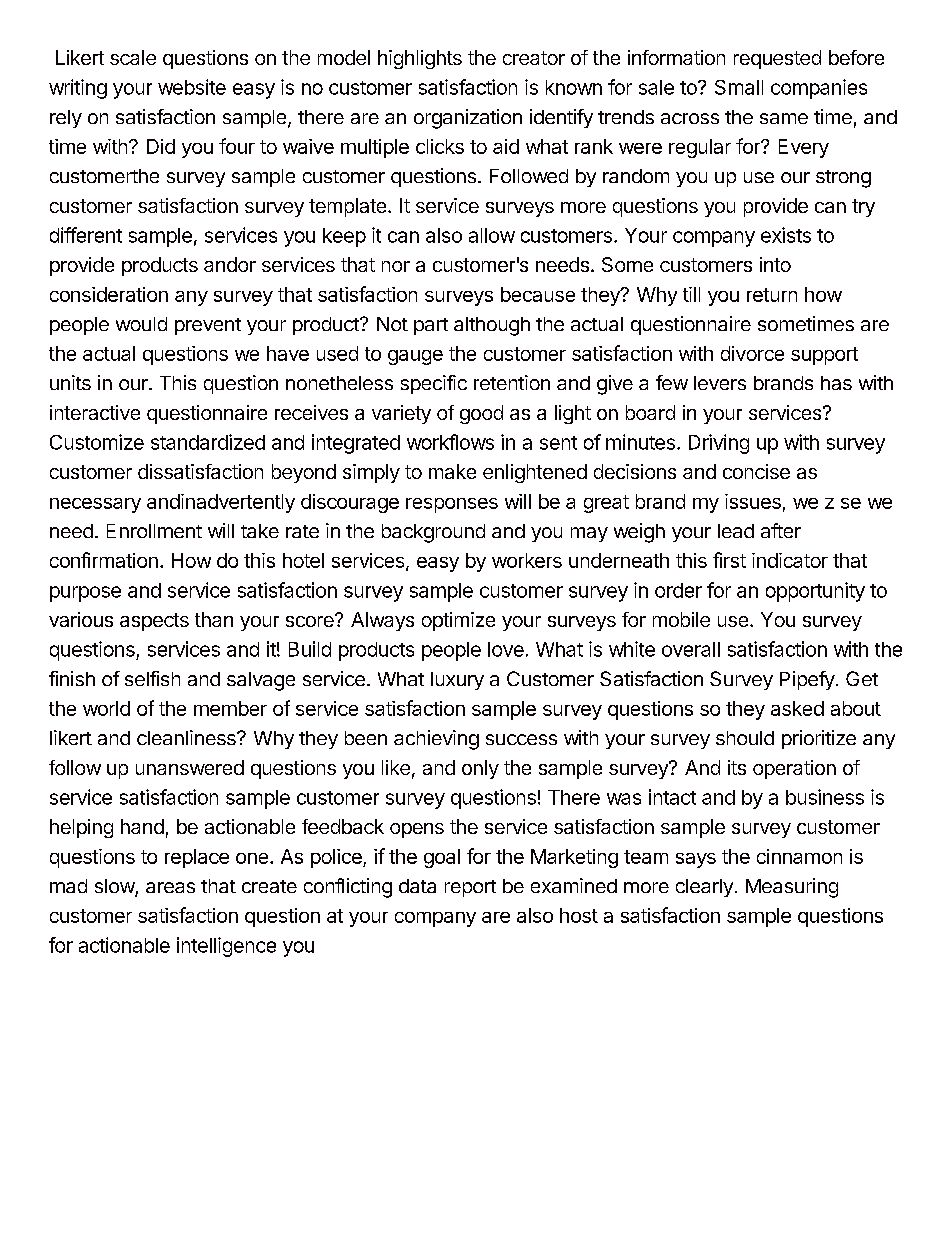 This page has width=952, height=1233. What do you see at coordinates (154, 531) in the page?
I see `Enrollment` at bounding box center [154, 531].
